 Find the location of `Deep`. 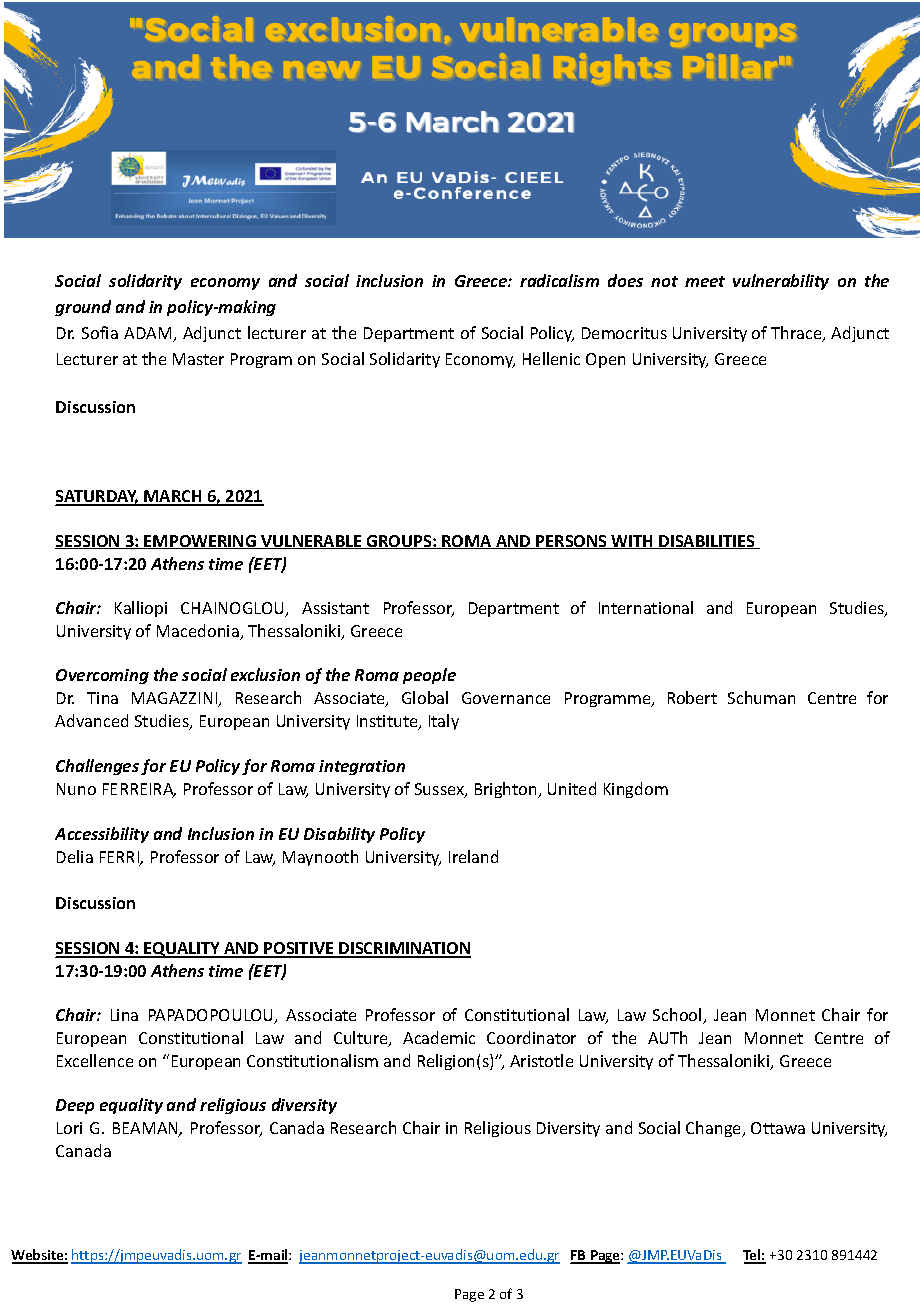

Deep is located at coordinates (75, 1106).
